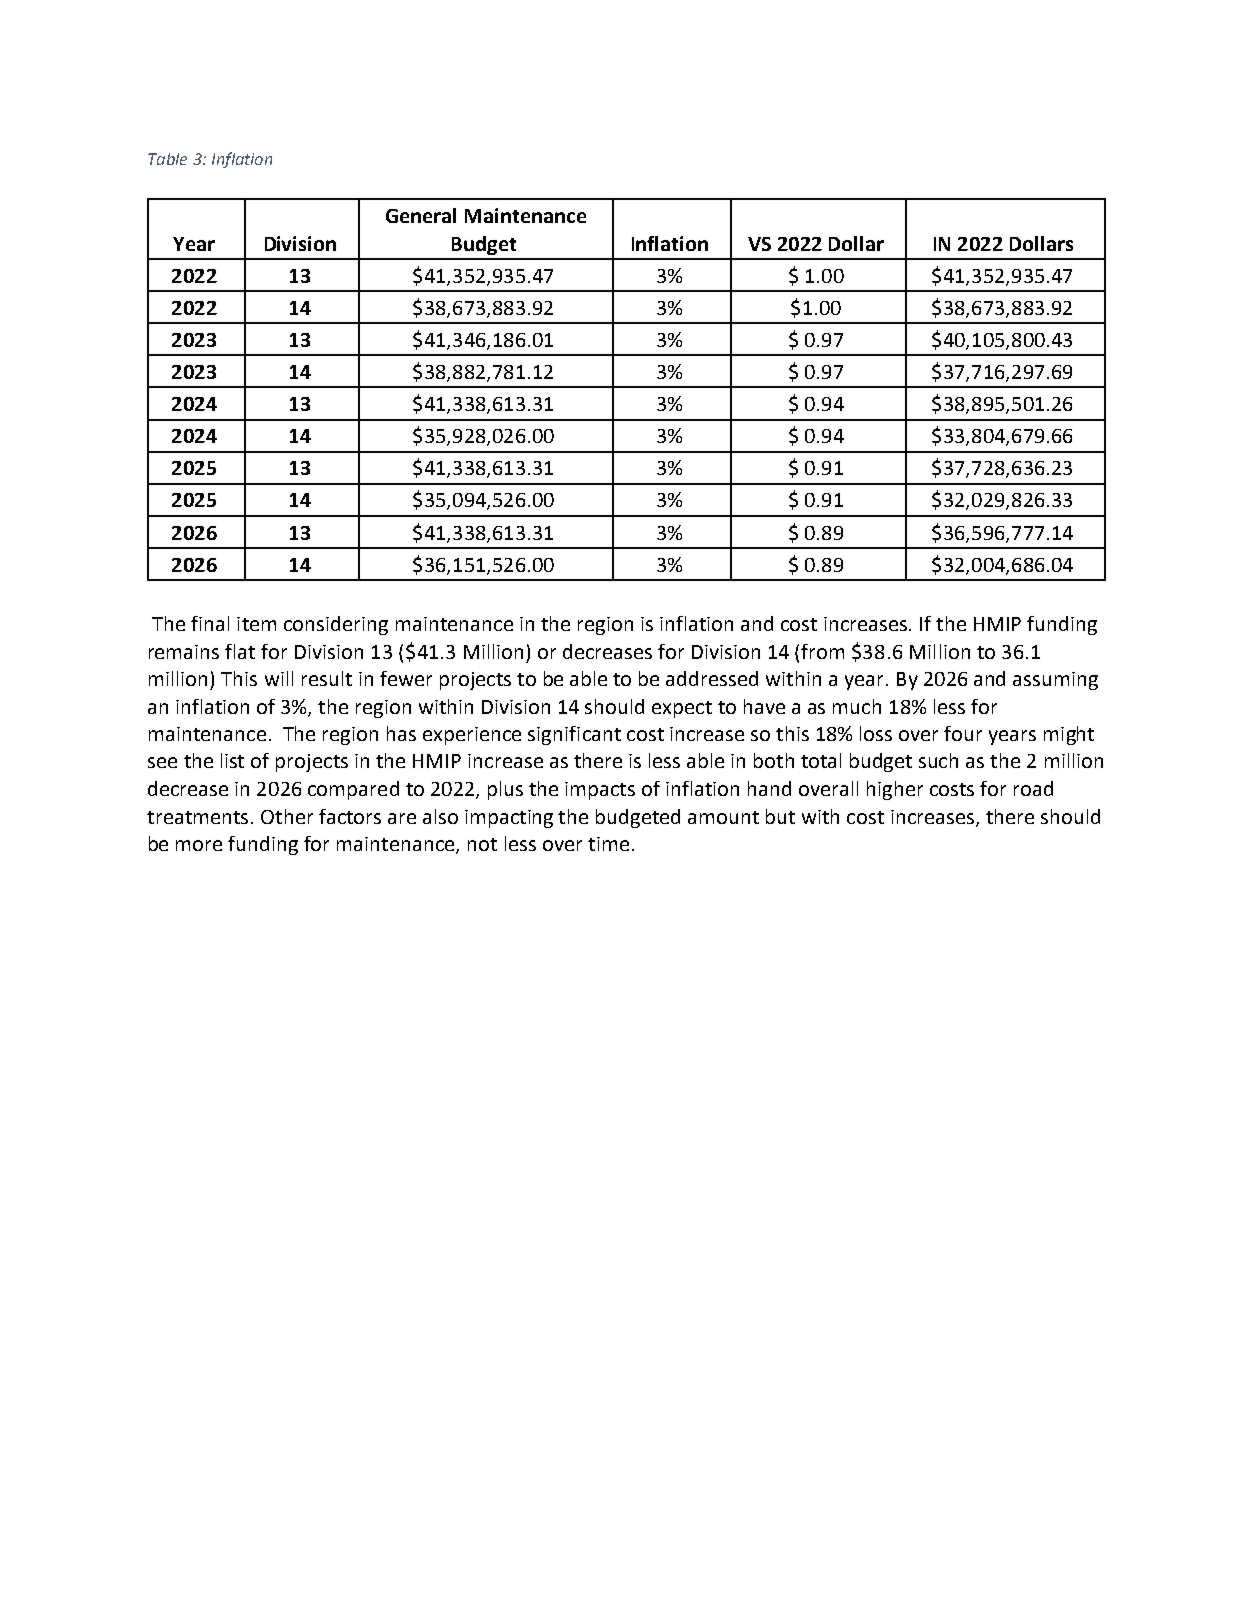 The width and height of the screenshot is (1253, 1622). Describe the element at coordinates (336, 625) in the screenshot. I see `considering` at that location.
